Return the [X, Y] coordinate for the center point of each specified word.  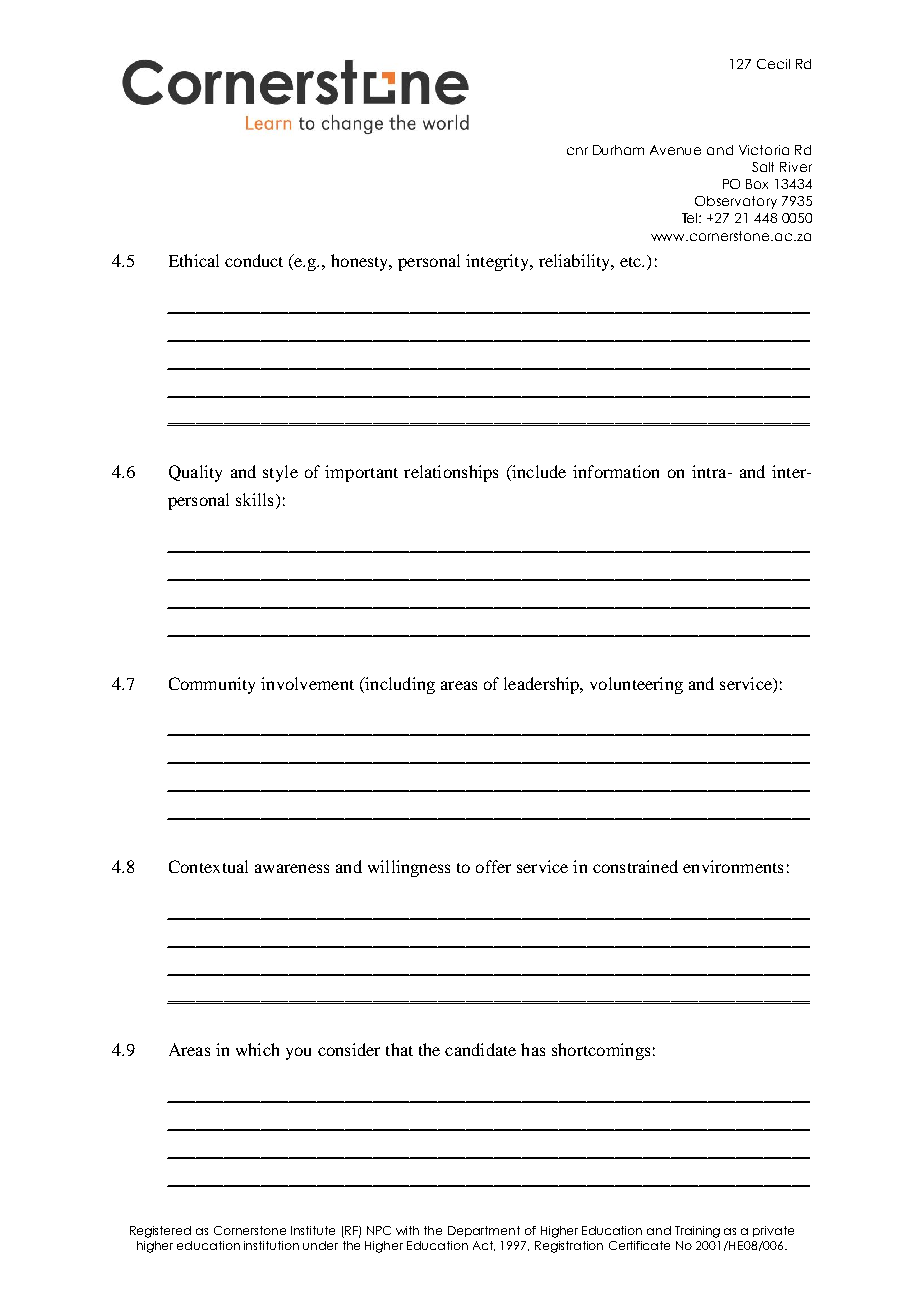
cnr [577, 151]
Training [697, 1232]
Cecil [773, 64]
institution [271, 1245]
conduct [254, 260]
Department [484, 1231]
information [616, 471]
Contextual [208, 866]
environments [733, 866]
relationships [451, 473]
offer [493, 866]
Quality [195, 473]
